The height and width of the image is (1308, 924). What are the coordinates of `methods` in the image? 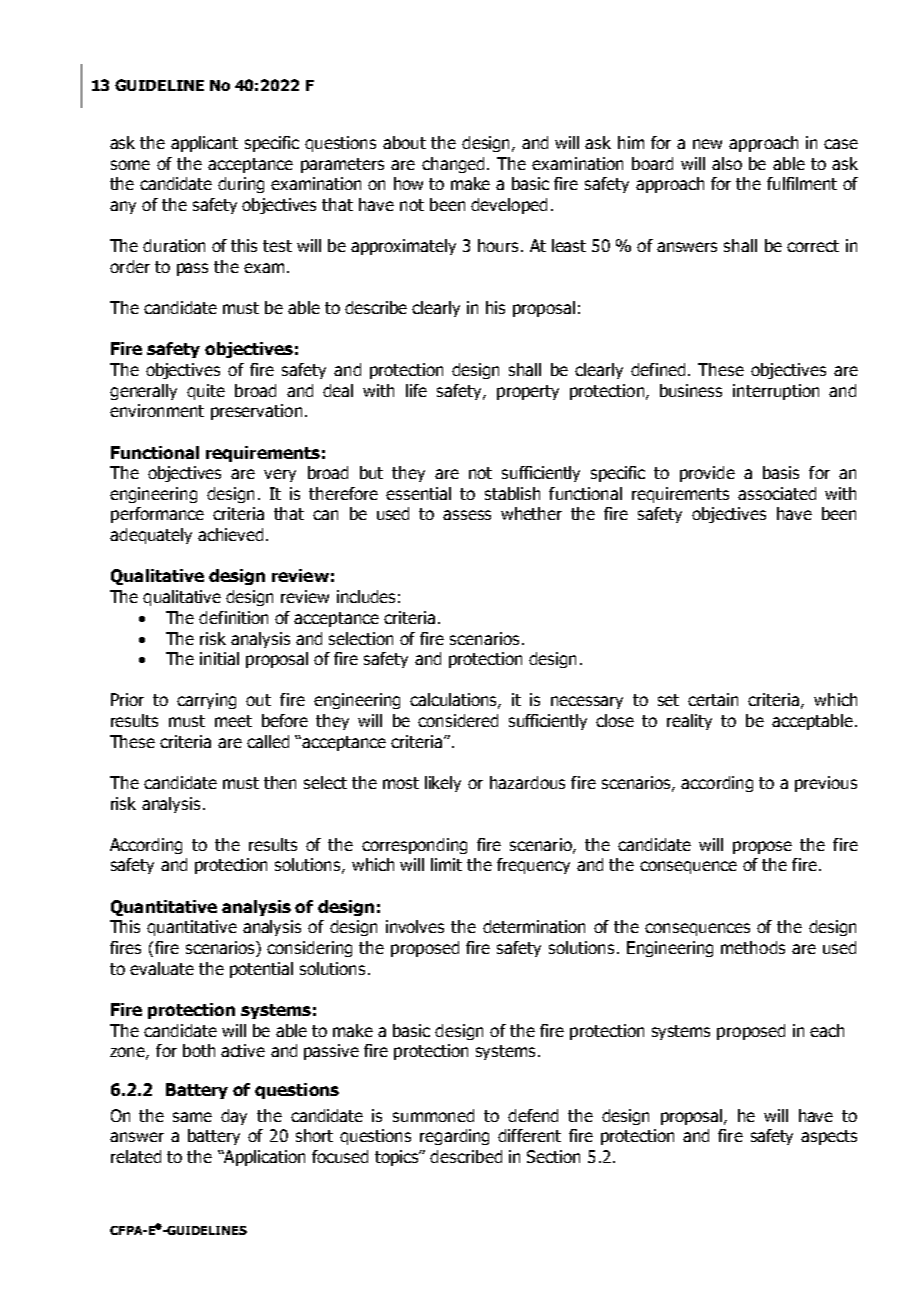 It's located at (753, 947).
